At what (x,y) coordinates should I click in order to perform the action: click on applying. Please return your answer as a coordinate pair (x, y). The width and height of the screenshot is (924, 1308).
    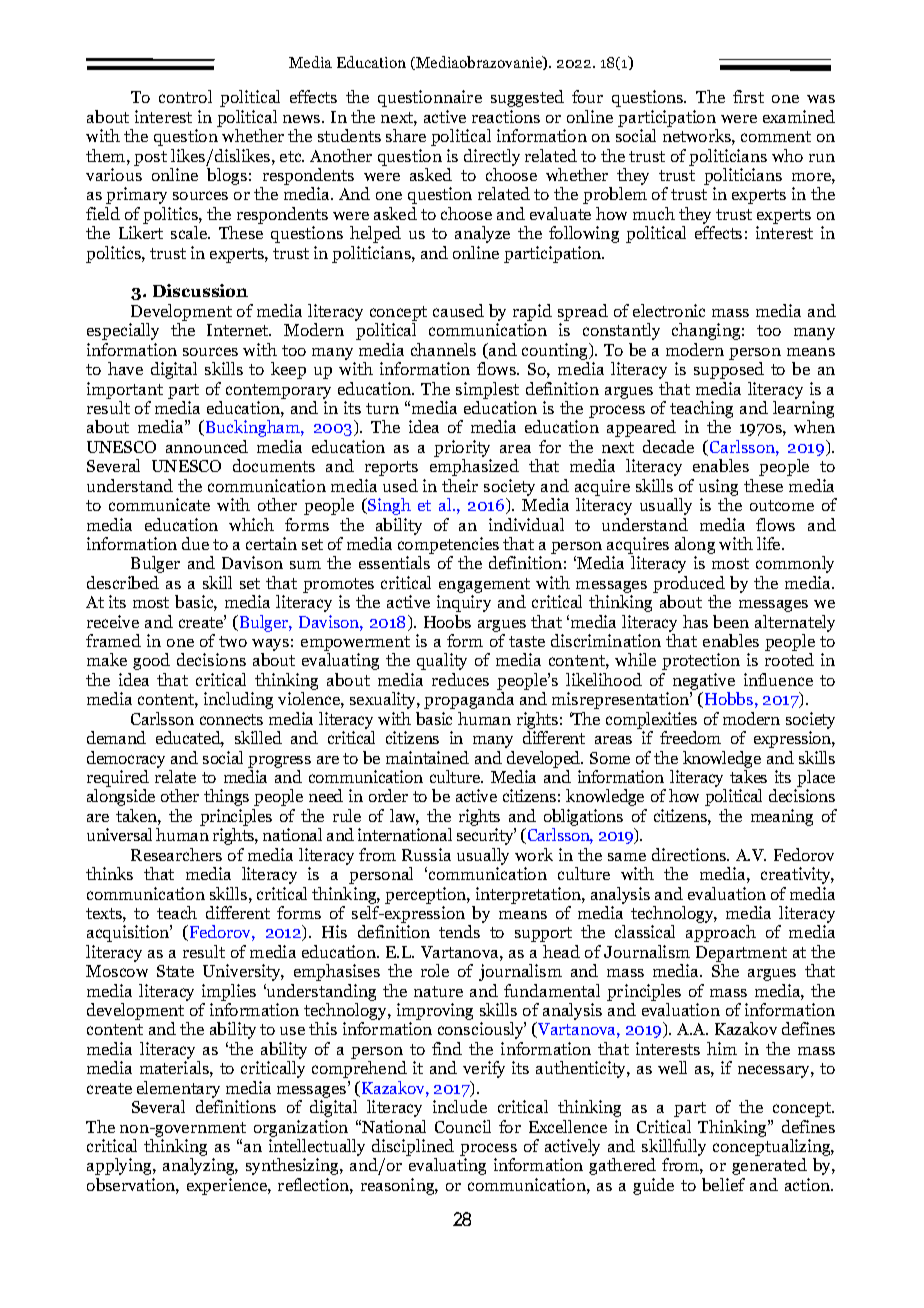
    Looking at the image, I should click on (120, 1166).
